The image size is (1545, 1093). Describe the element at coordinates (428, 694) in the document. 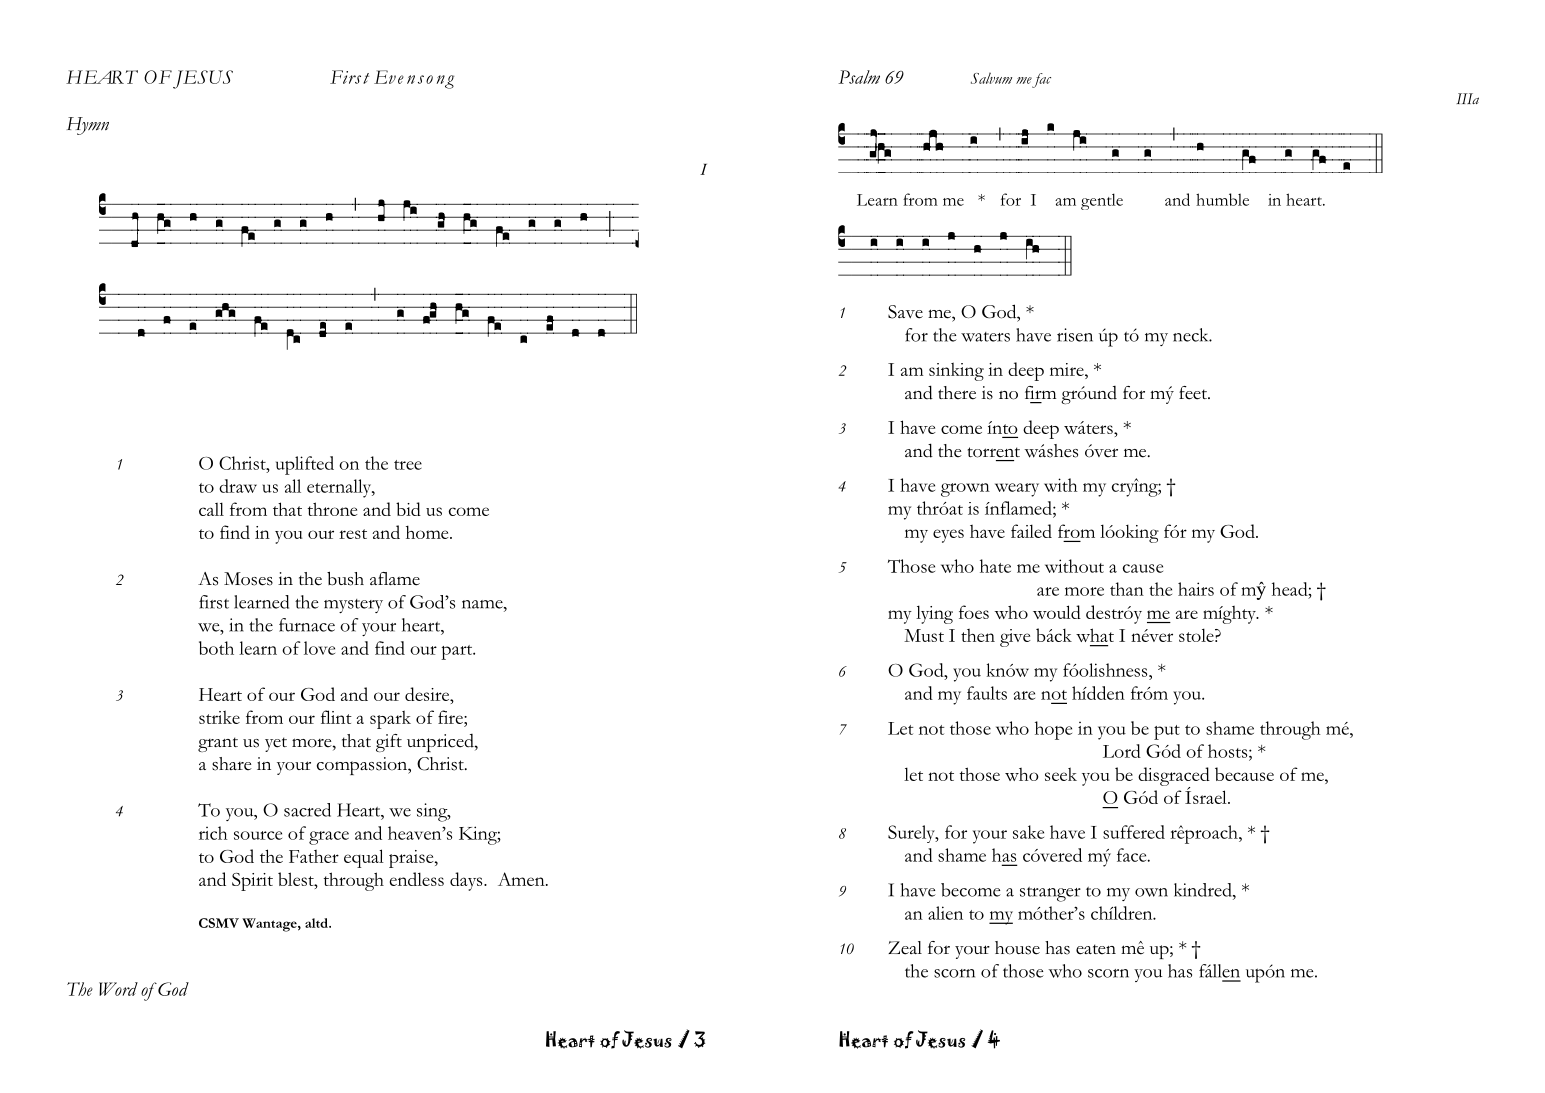

I see `desire` at that location.
